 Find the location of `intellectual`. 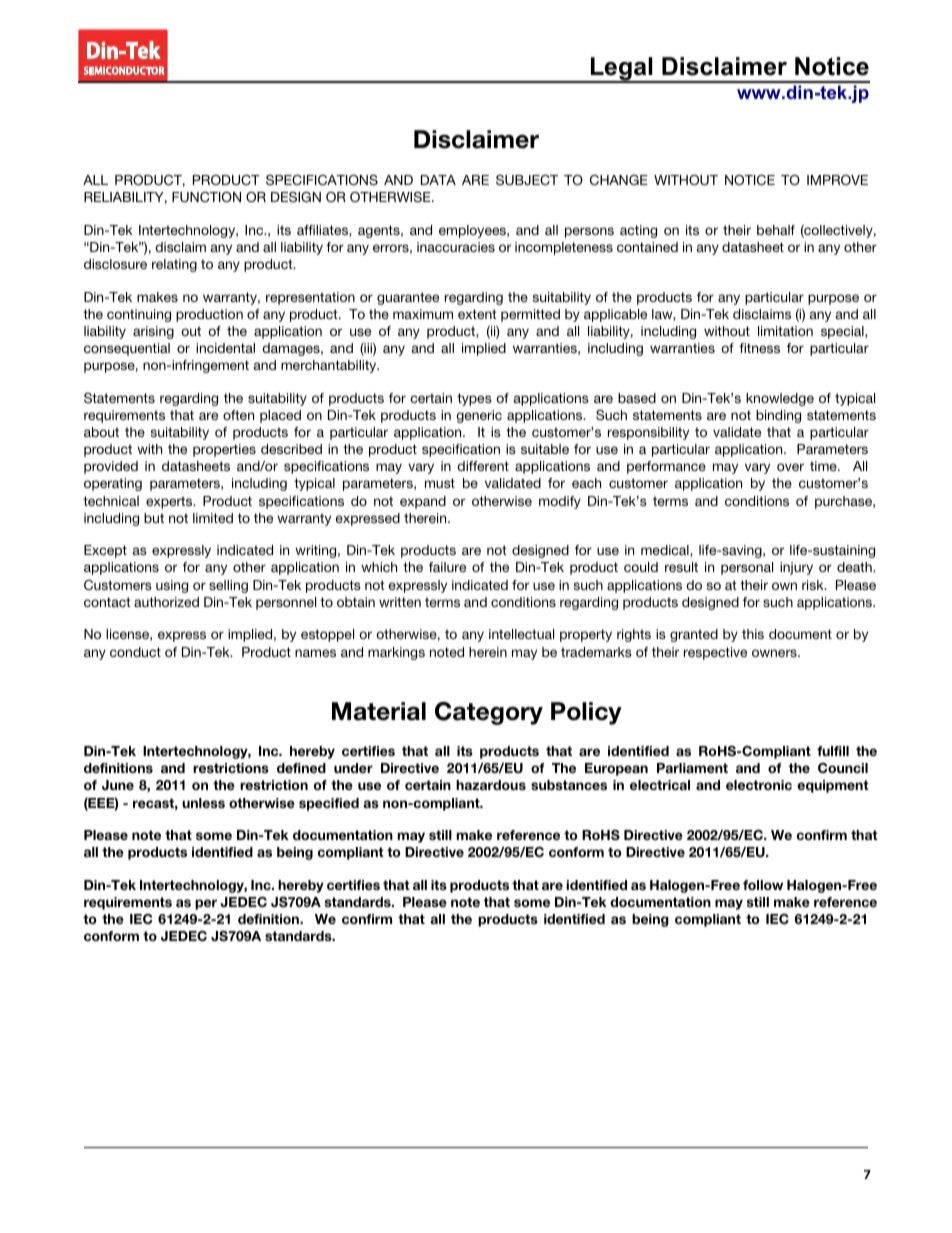

intellectual is located at coordinates (521, 634).
